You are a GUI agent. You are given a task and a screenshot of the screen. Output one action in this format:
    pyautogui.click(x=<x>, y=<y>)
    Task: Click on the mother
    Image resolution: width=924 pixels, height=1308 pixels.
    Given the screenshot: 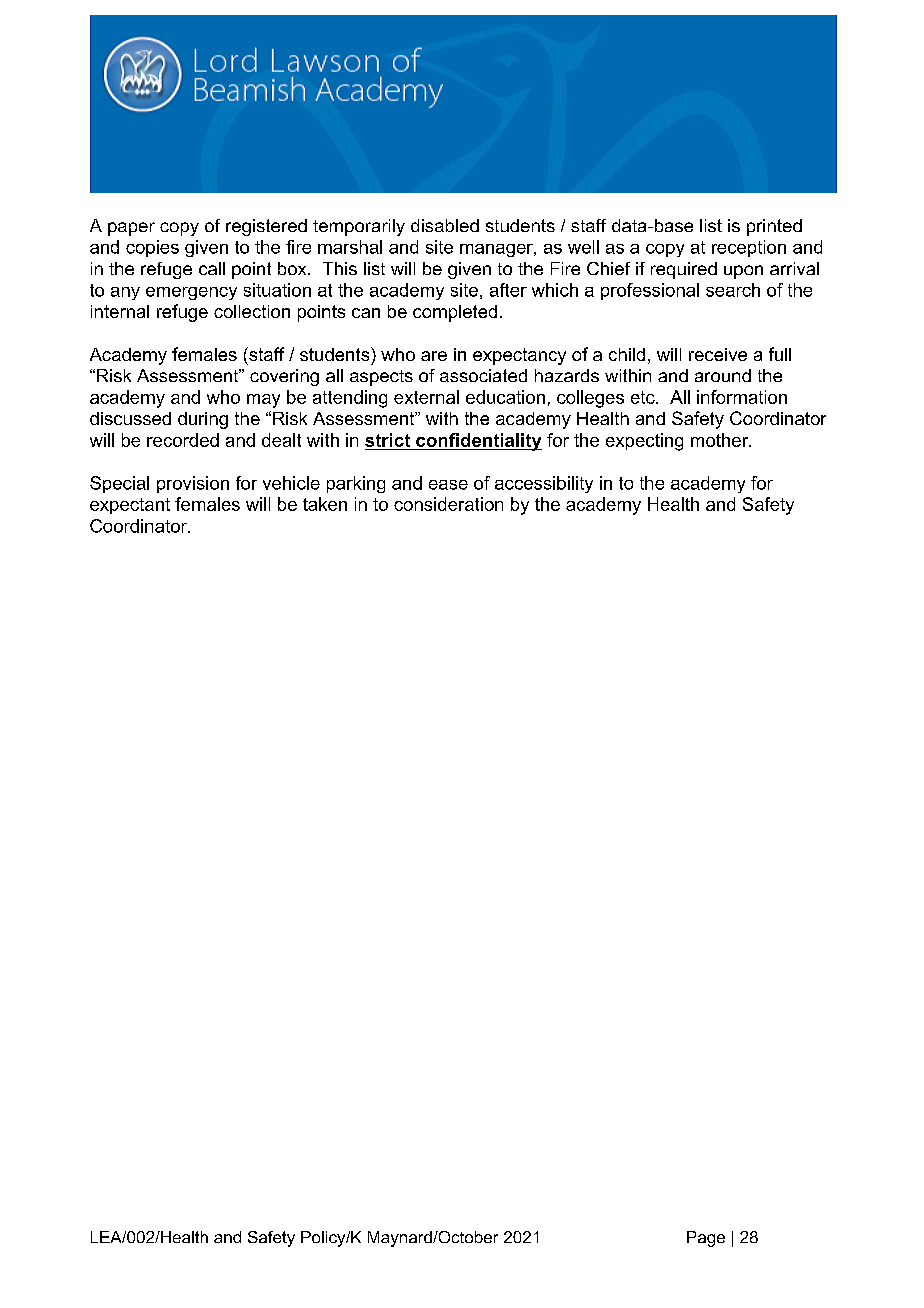 What is the action you would take?
    pyautogui.click(x=721, y=440)
